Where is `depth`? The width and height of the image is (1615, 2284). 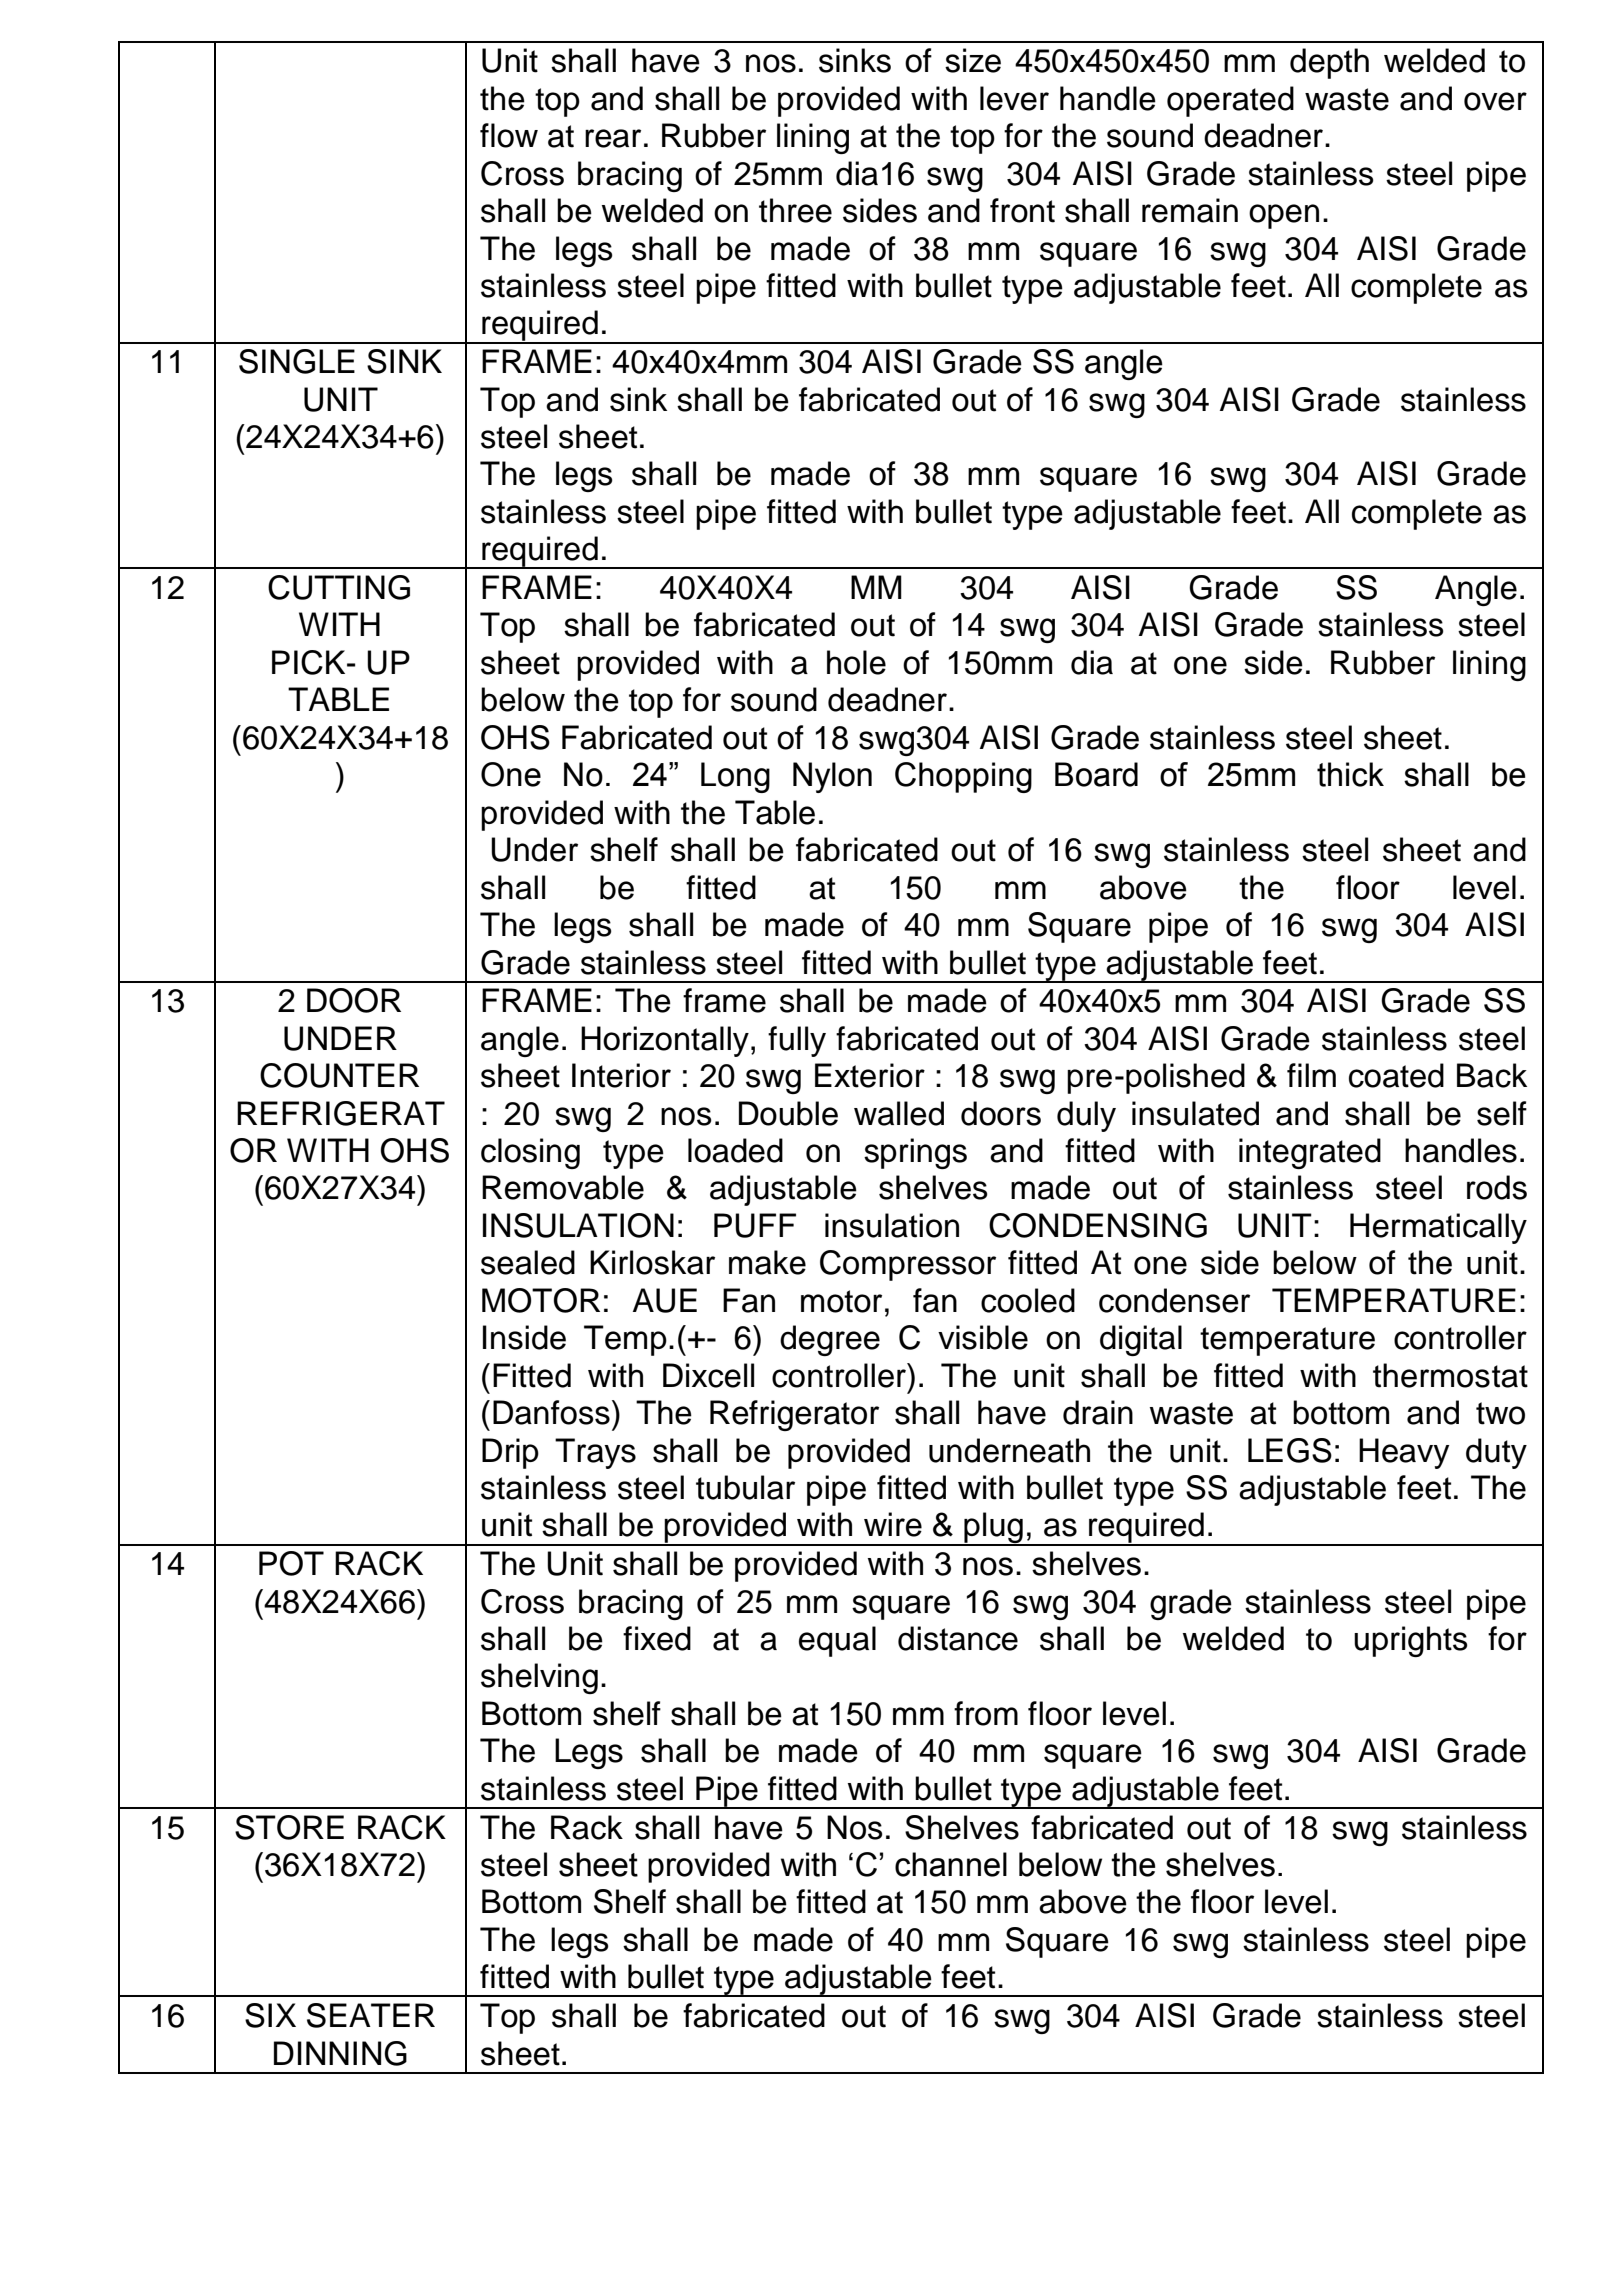 depth is located at coordinates (1329, 63).
